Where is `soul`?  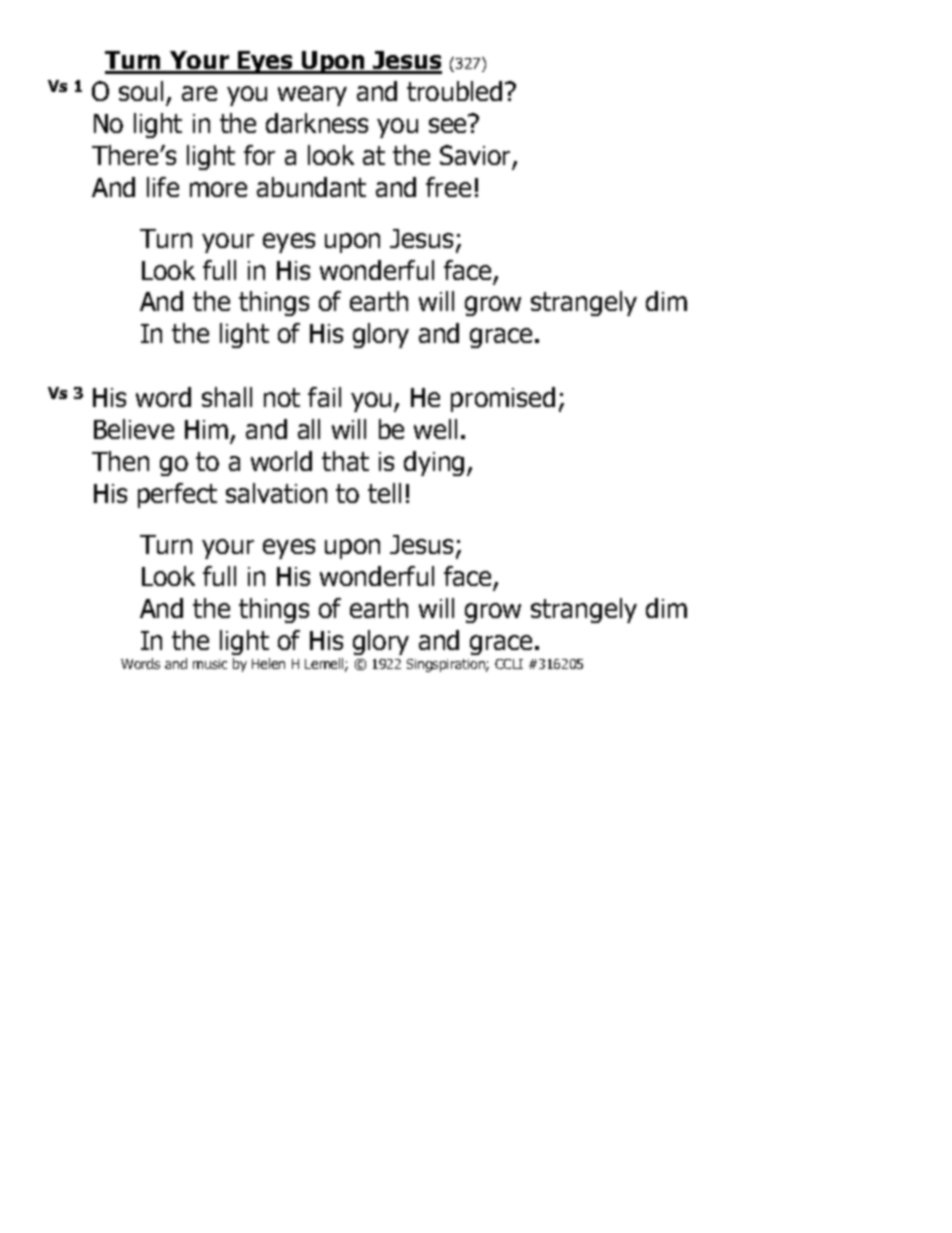 soul is located at coordinates (141, 91).
